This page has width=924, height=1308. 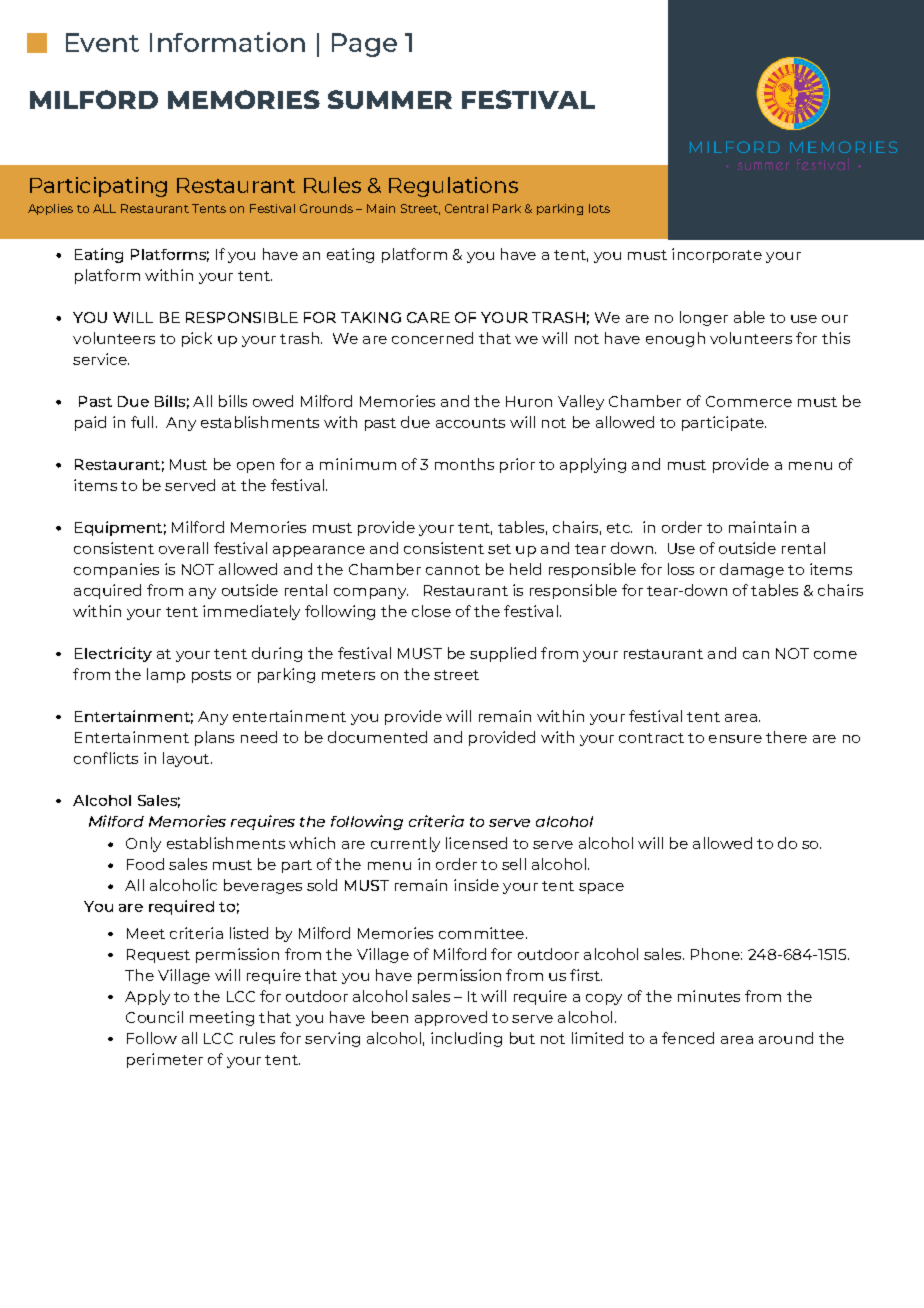 I want to click on lamp, so click(x=166, y=675).
